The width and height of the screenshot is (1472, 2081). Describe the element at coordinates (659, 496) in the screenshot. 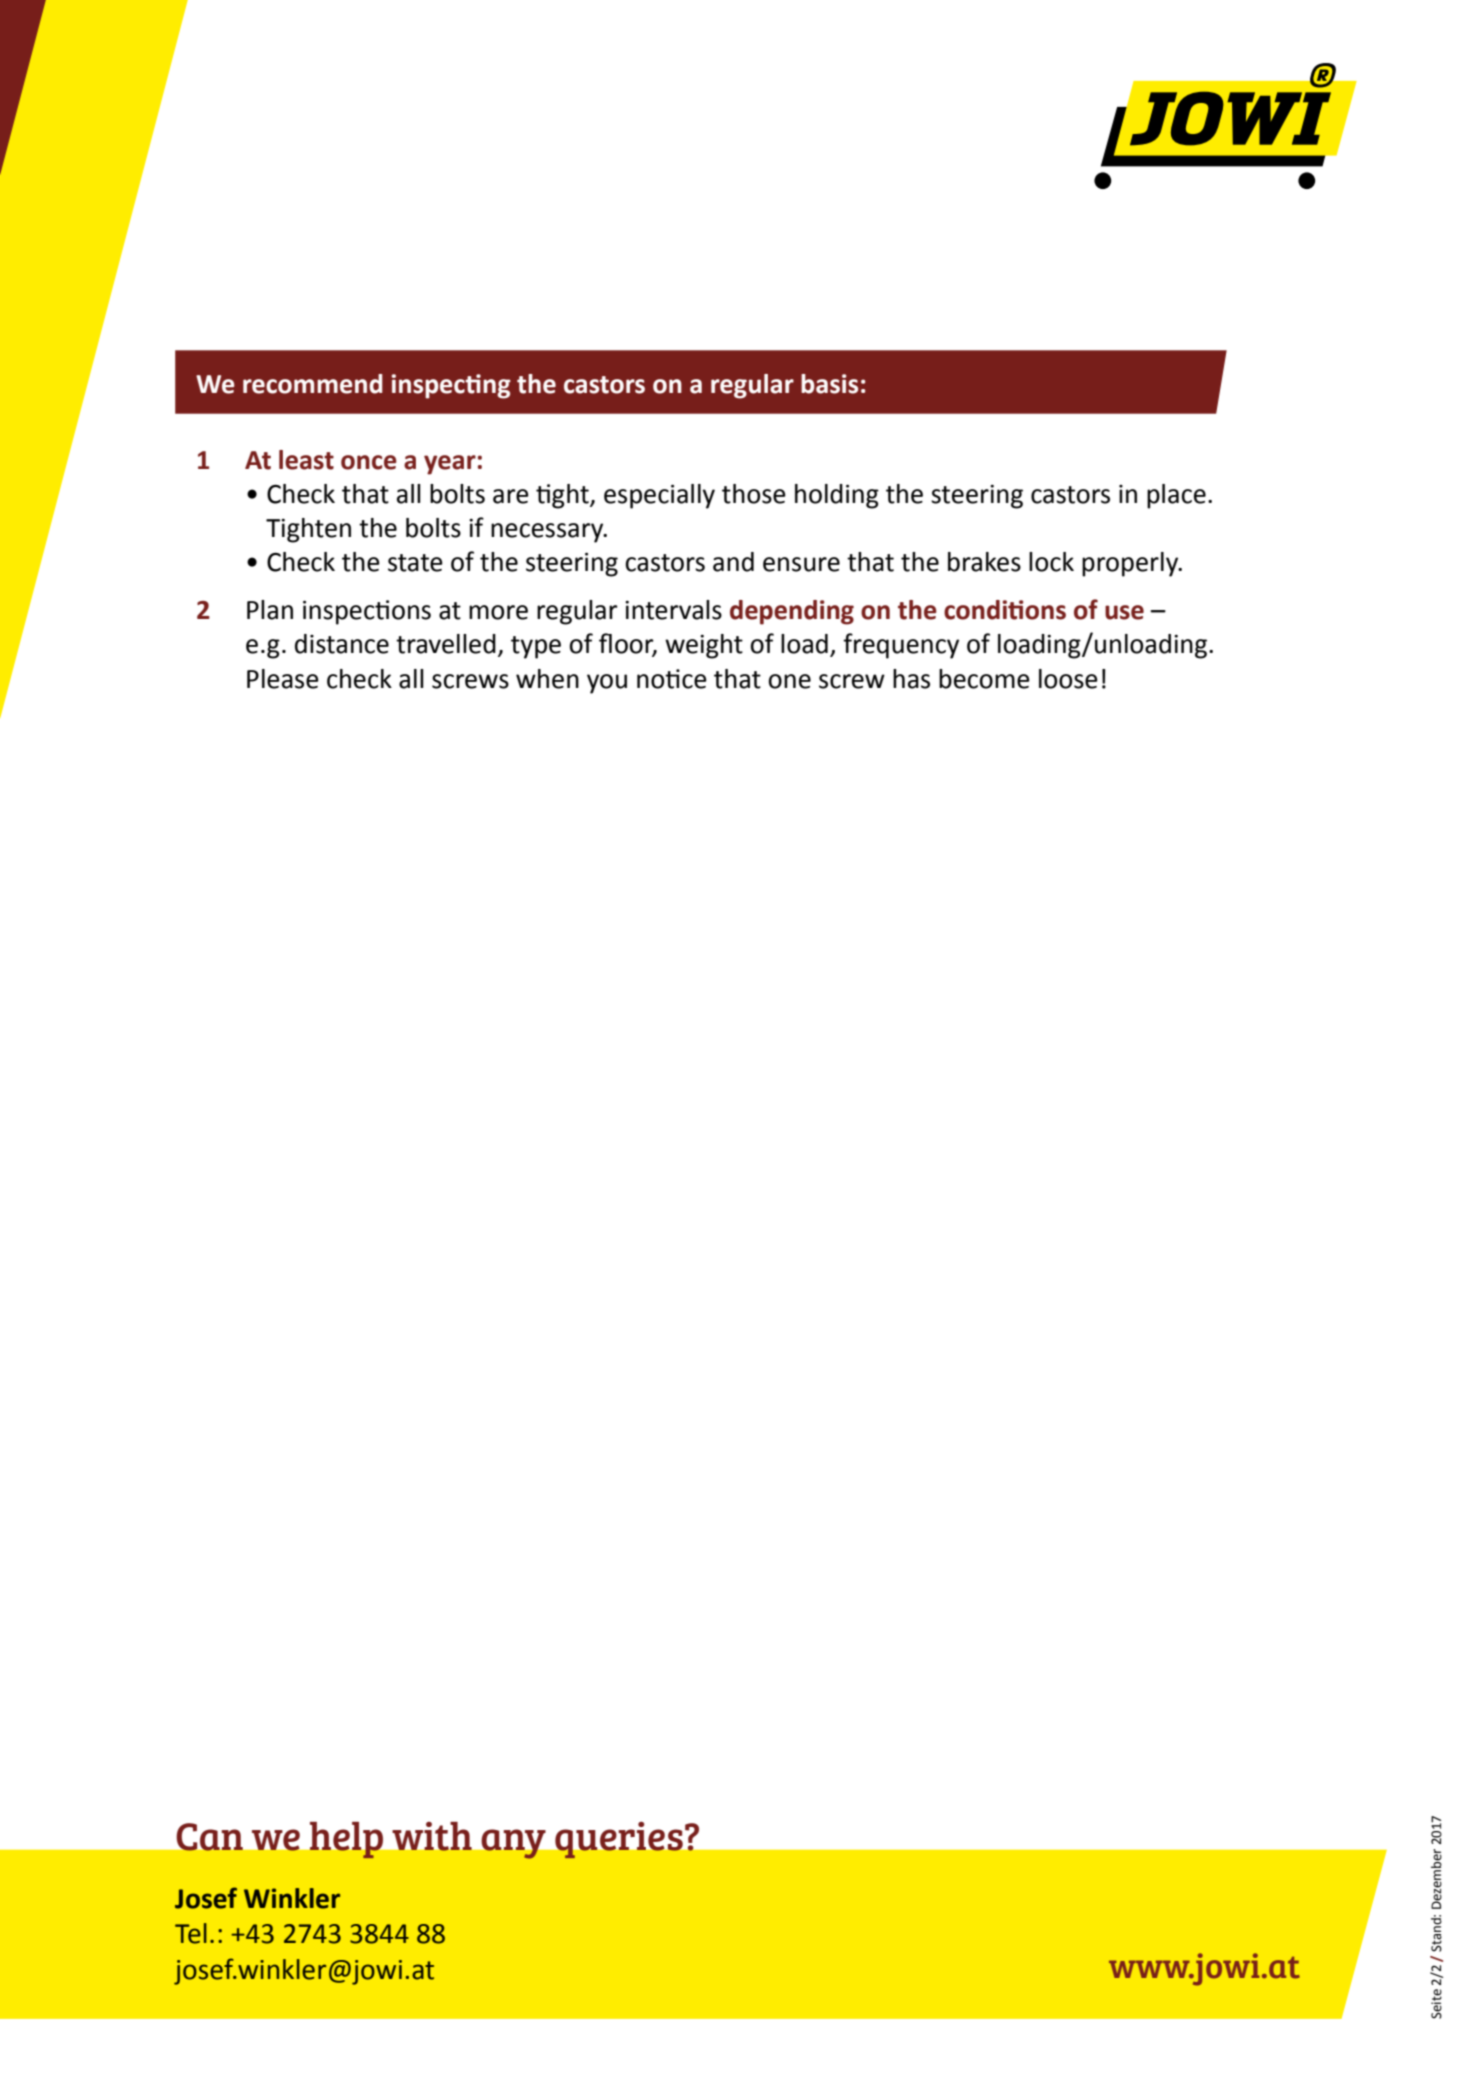

I see `especially` at that location.
